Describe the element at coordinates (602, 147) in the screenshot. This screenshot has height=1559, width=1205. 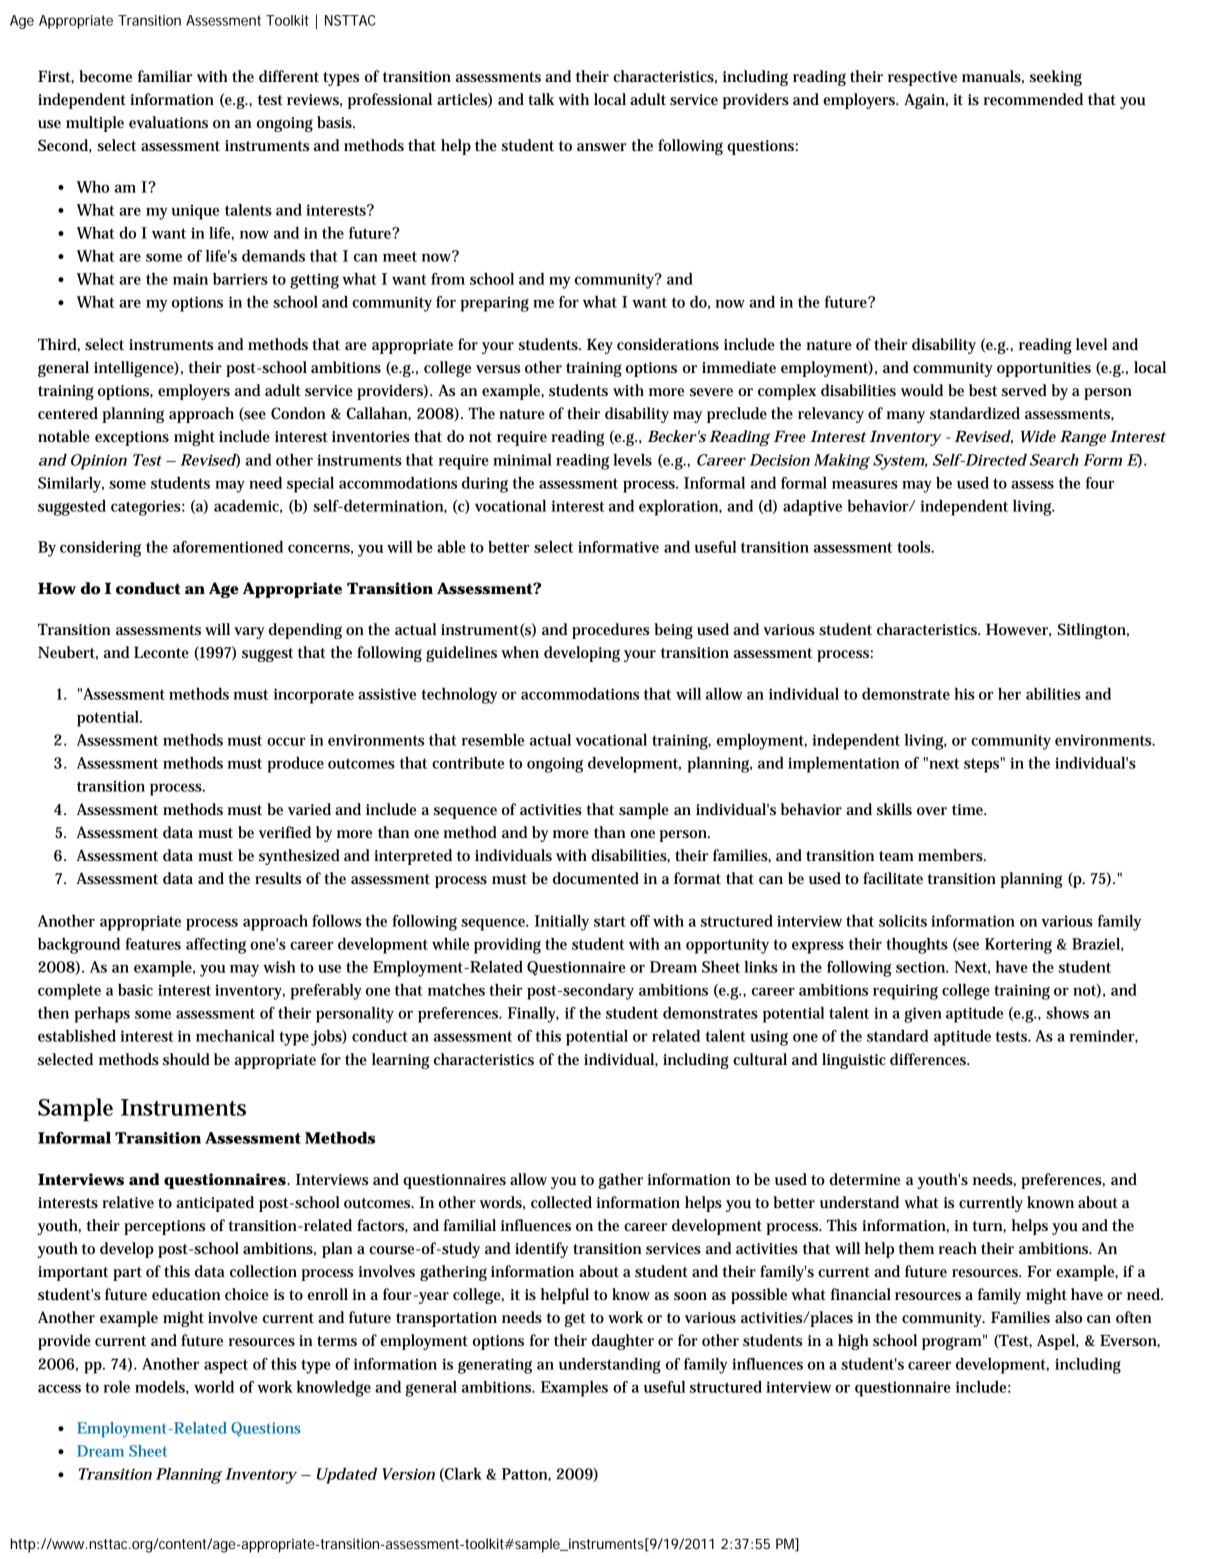
I see `answer` at that location.
